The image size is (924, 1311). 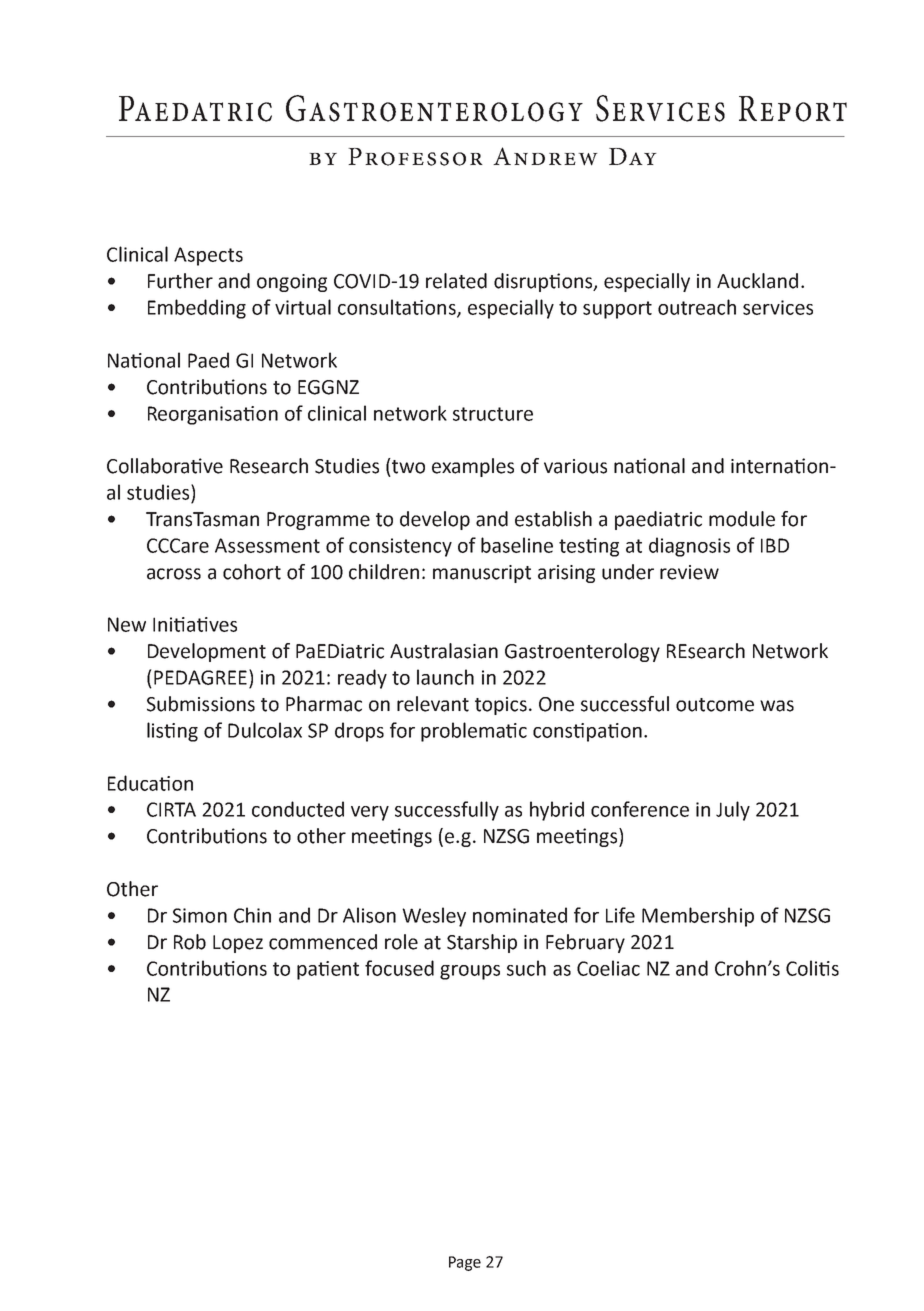 I want to click on Simon, so click(x=200, y=915).
